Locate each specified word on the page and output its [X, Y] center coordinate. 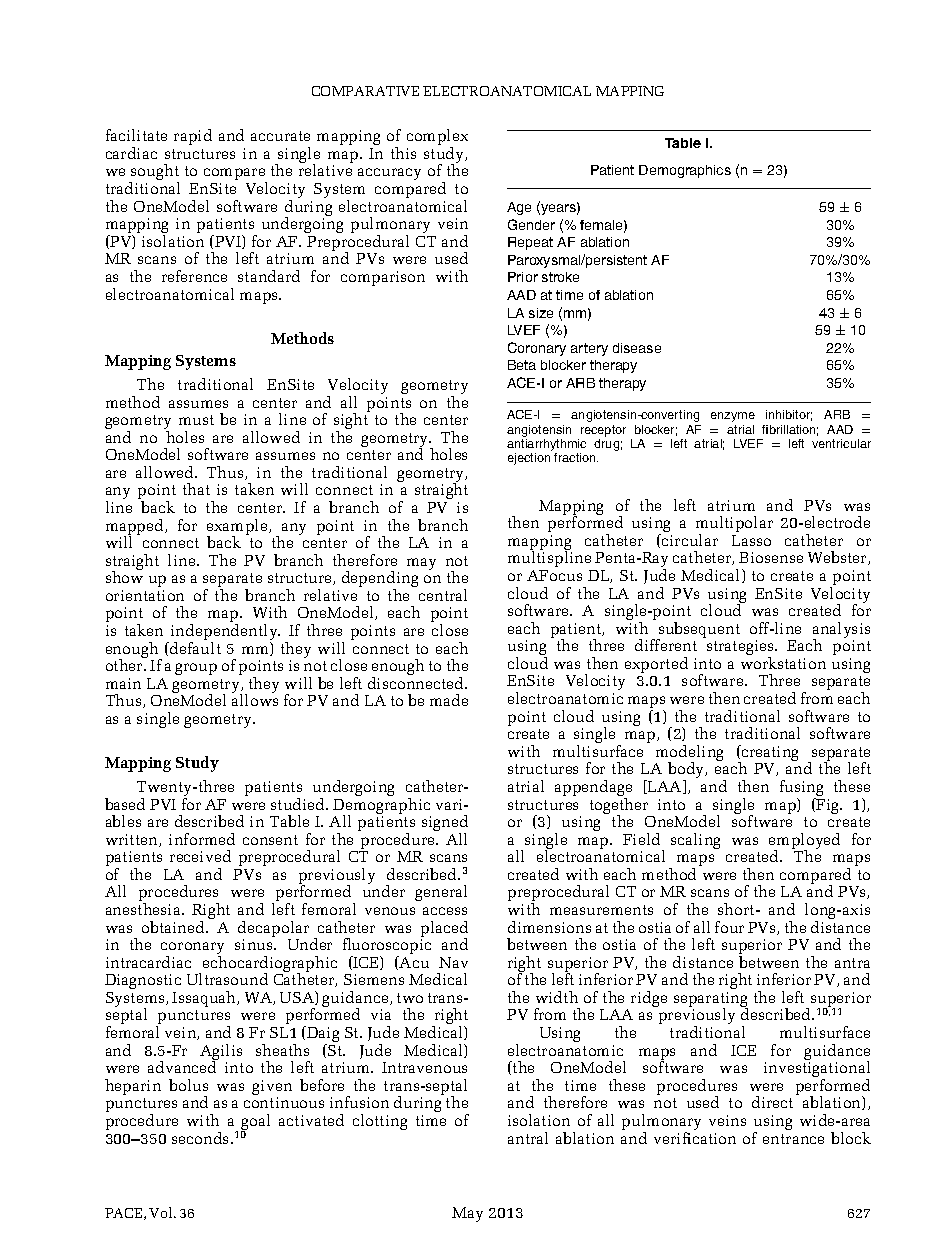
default [194, 648]
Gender [531, 224]
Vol [162, 1212]
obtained [174, 927]
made [449, 700]
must [196, 420]
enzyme [733, 417]
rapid [193, 137]
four [729, 927]
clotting [380, 1122]
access [445, 911]
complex [437, 138]
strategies [741, 649]
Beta [522, 365]
